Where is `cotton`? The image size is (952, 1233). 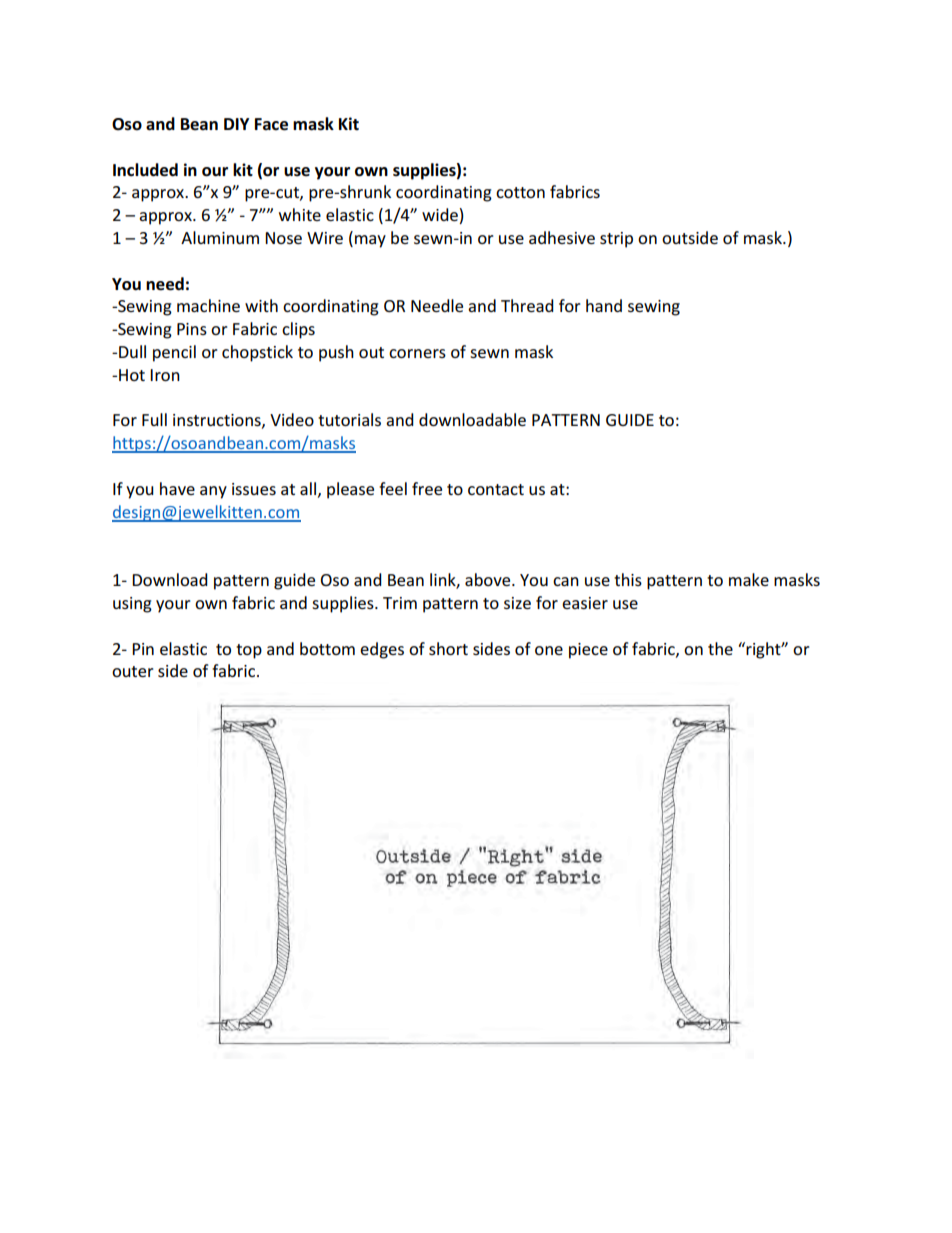
cotton is located at coordinates (520, 192).
